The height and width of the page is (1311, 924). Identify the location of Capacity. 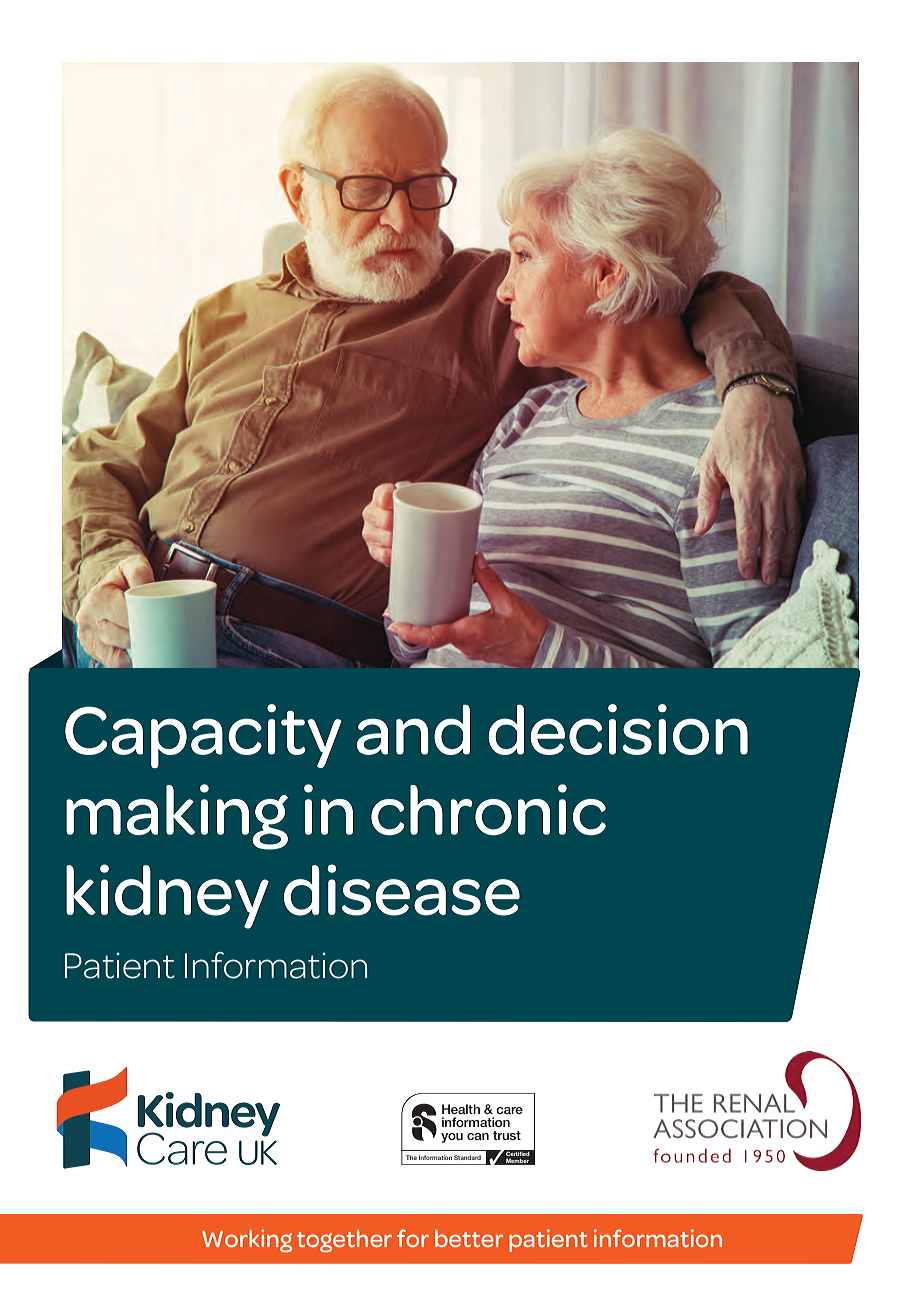
(203, 736).
